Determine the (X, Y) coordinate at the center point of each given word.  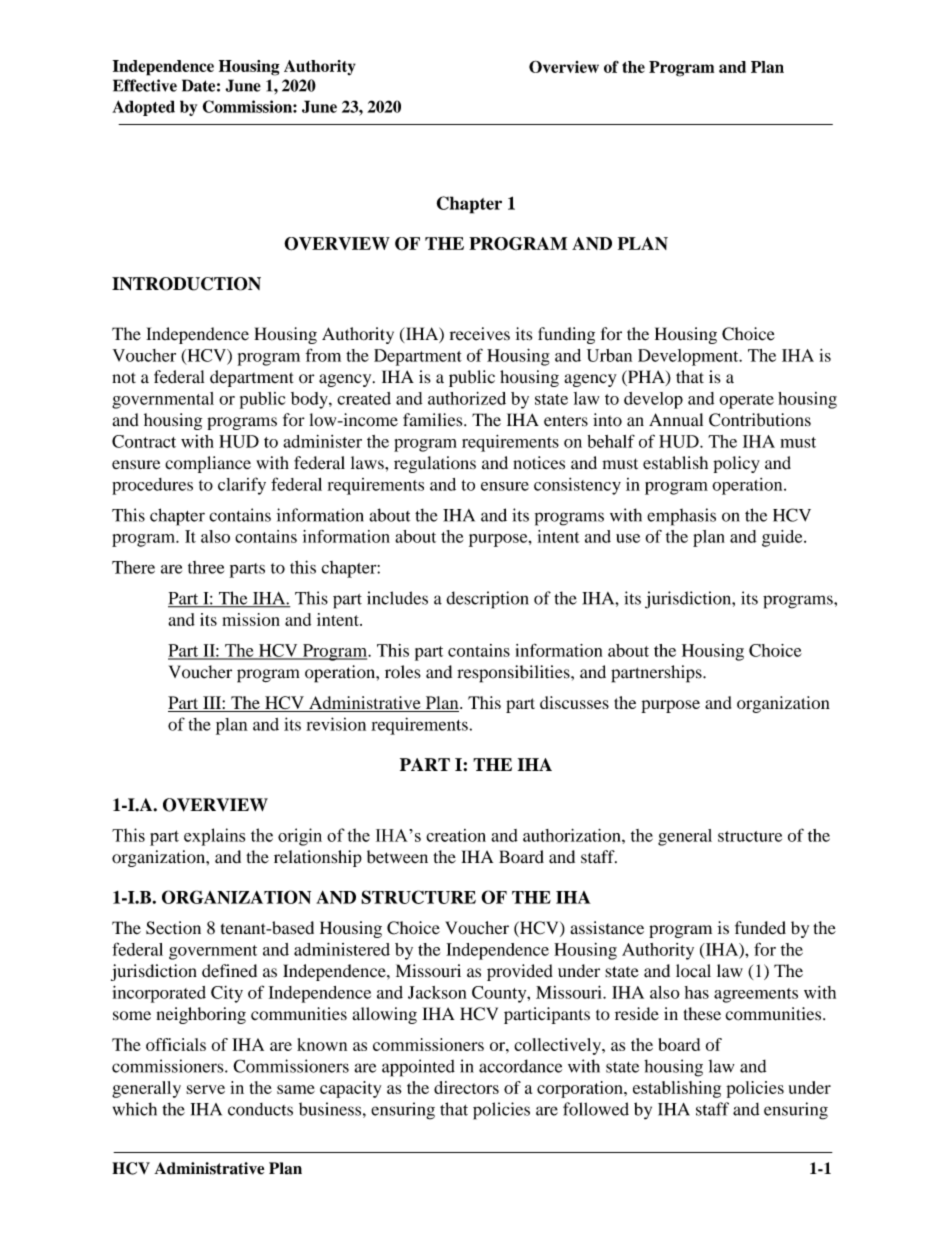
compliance (208, 464)
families (434, 420)
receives (480, 334)
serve (205, 1089)
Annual (676, 419)
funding (566, 335)
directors (466, 1087)
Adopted (143, 108)
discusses (574, 702)
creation (456, 835)
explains (214, 837)
